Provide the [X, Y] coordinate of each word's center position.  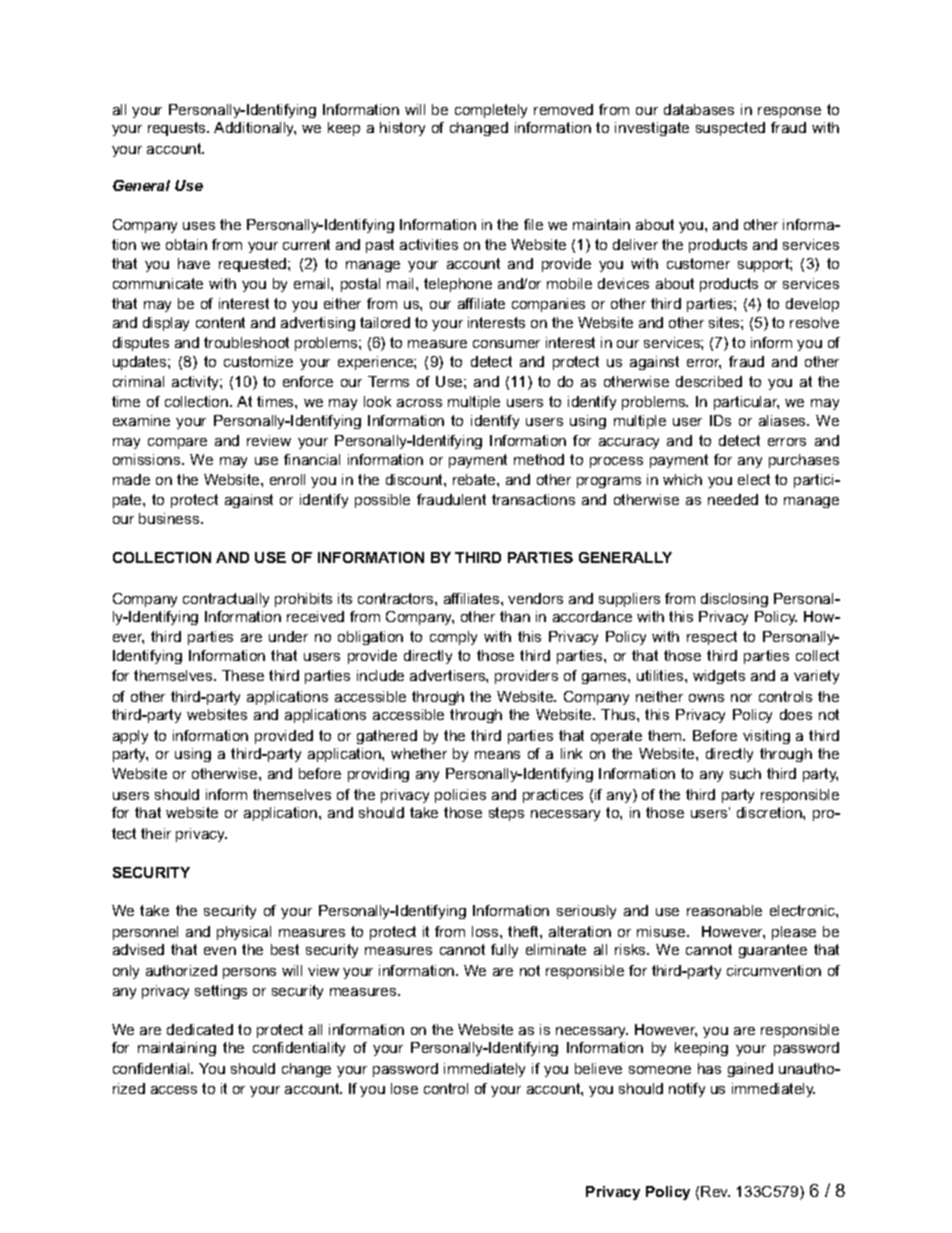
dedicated [200, 1029]
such [745, 773]
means [497, 755]
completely [491, 111]
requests [178, 129]
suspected [730, 129]
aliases [784, 420]
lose [404, 1088]
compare [177, 443]
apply [130, 737]
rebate [475, 479]
